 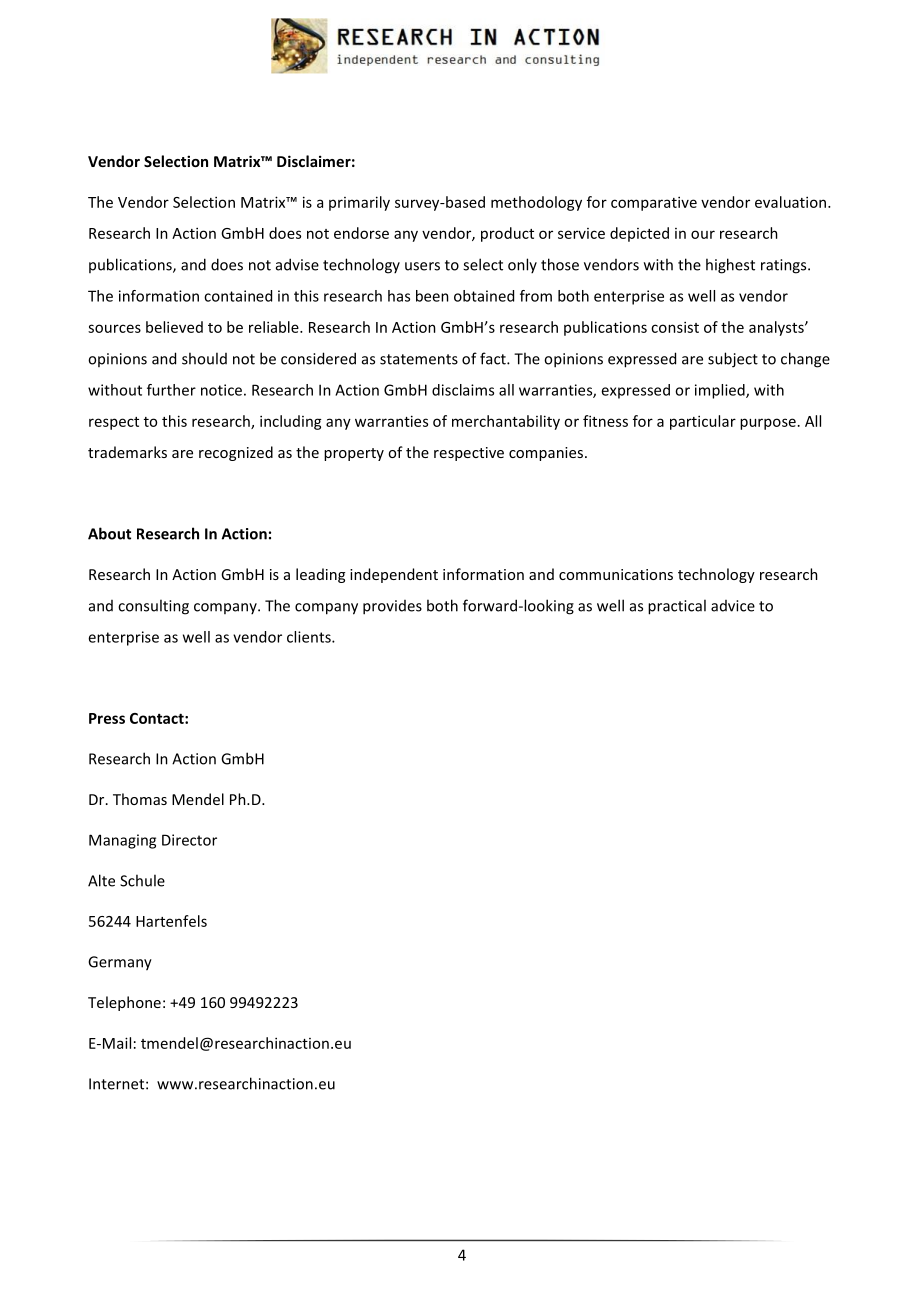 I want to click on Germany, so click(x=120, y=963).
